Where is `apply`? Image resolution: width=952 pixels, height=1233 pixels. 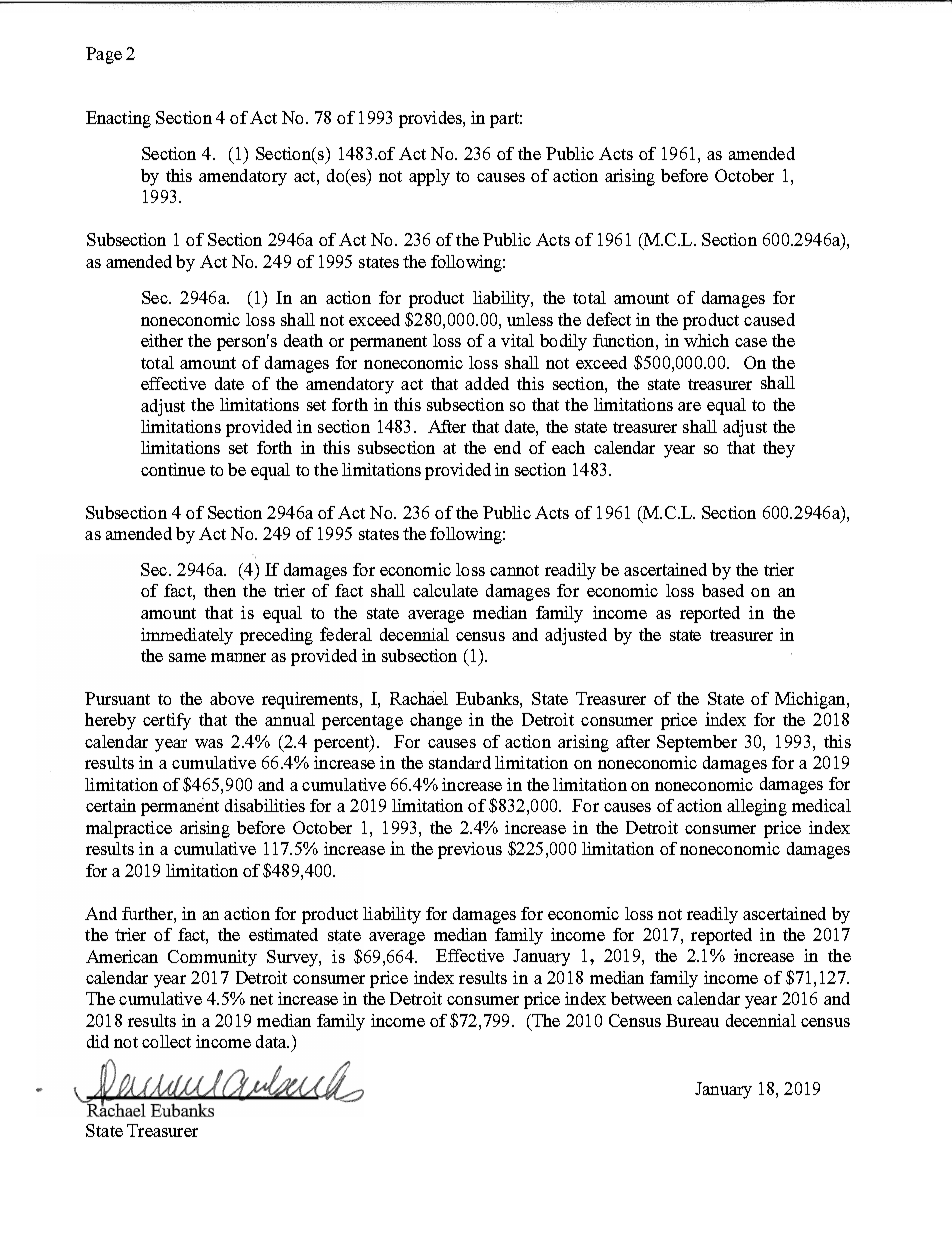 apply is located at coordinates (429, 177).
